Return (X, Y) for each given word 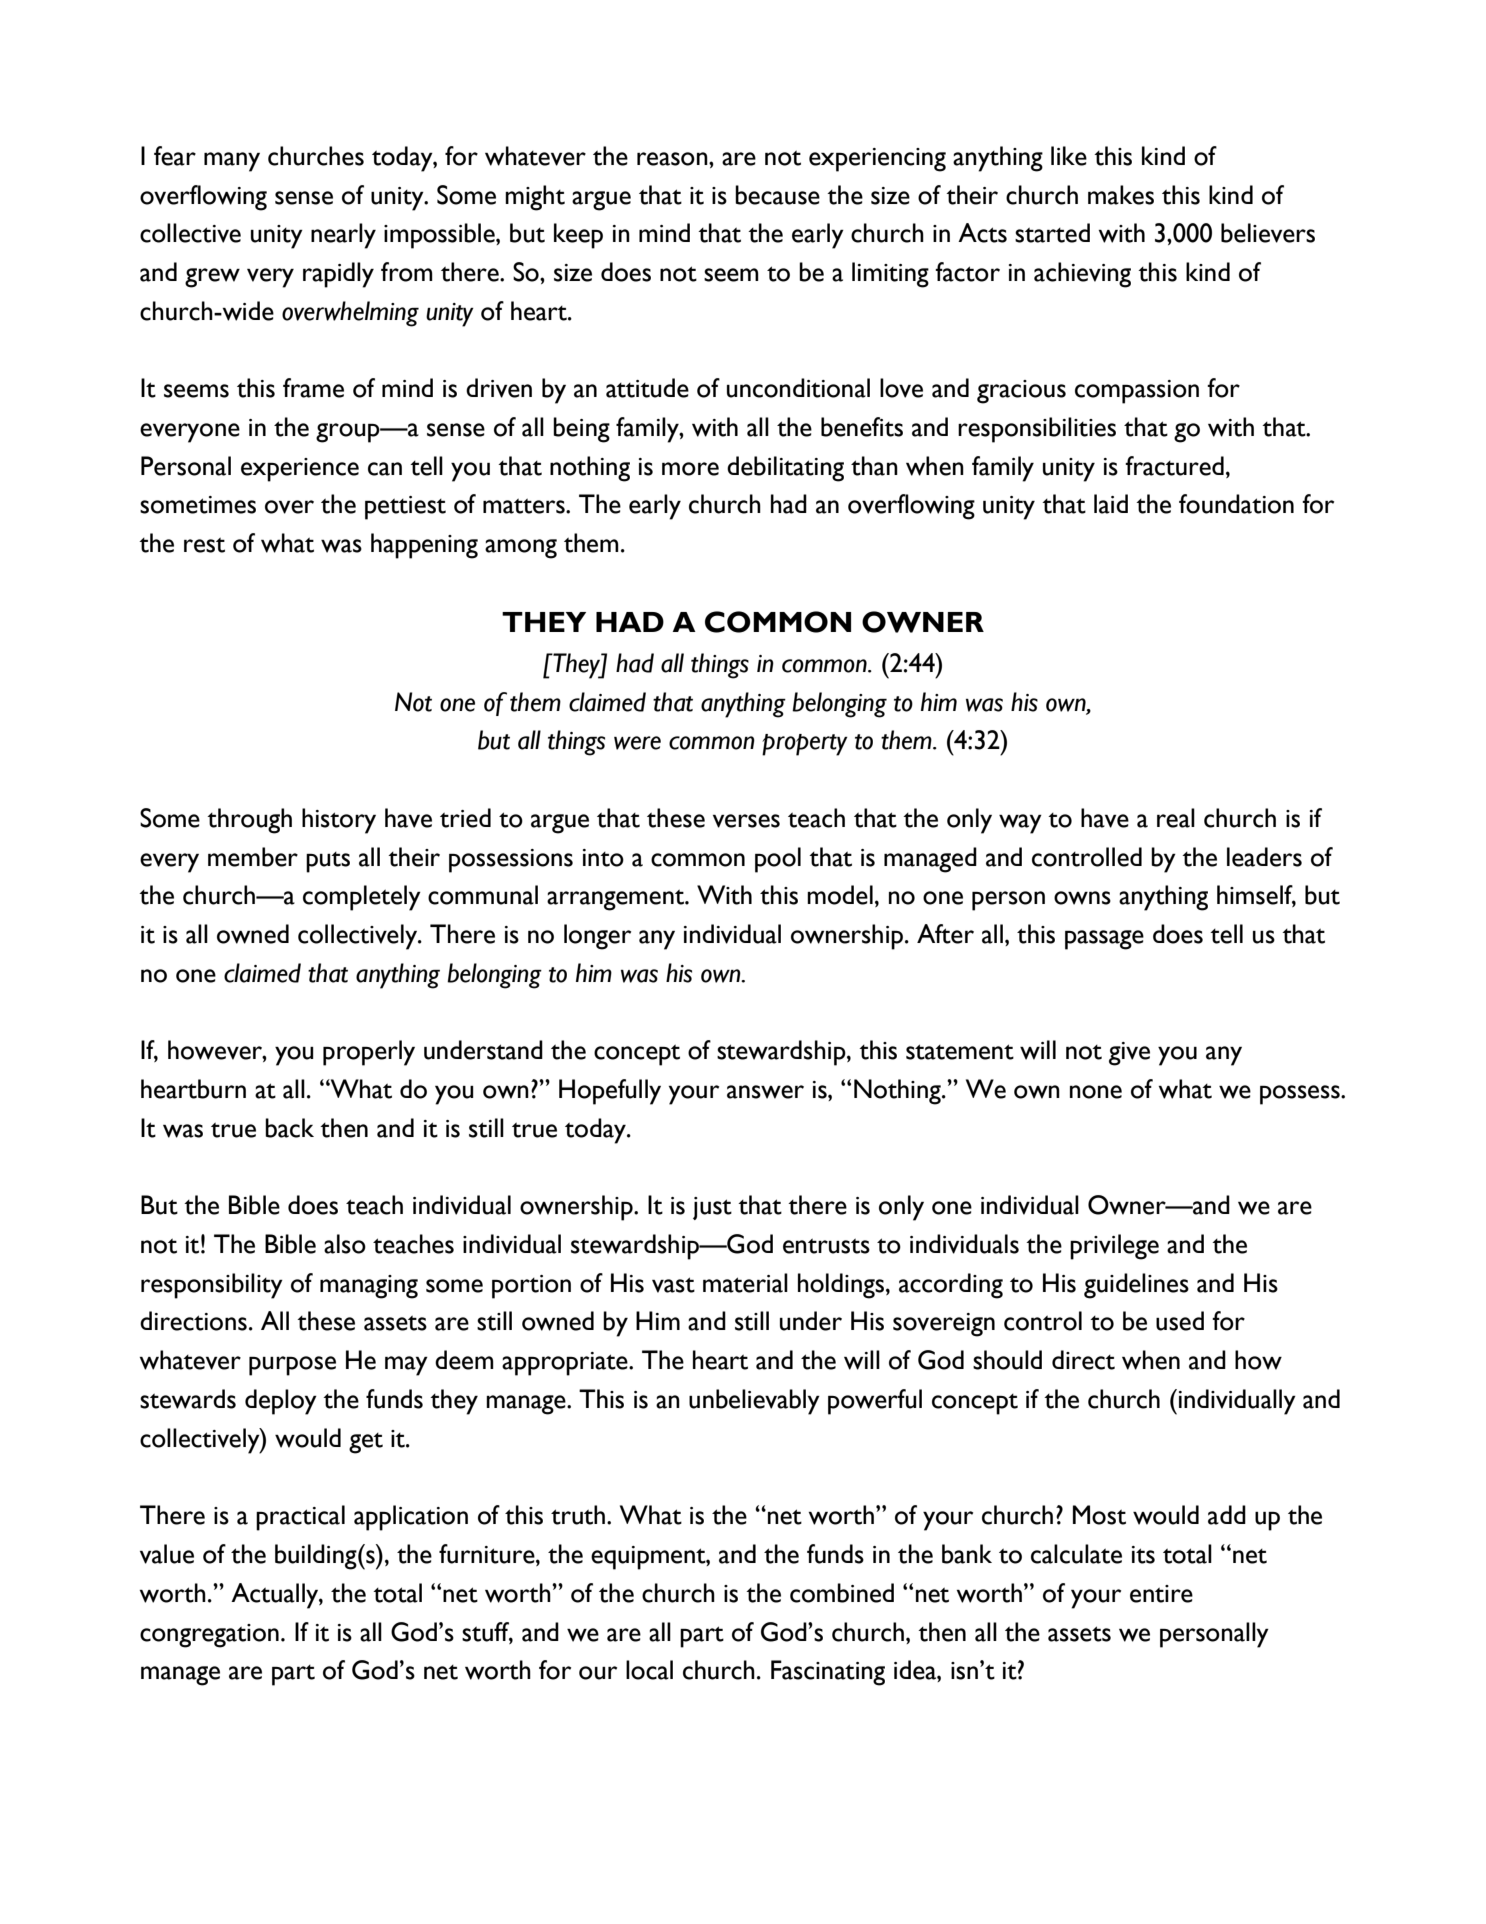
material (745, 1283)
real (1176, 818)
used (1180, 1321)
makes (1121, 195)
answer (765, 1092)
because (777, 195)
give (1129, 1054)
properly (369, 1053)
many (232, 162)
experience (300, 470)
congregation (209, 1636)
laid (1111, 504)
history (339, 821)
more (690, 469)
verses (746, 821)
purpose (292, 1366)
